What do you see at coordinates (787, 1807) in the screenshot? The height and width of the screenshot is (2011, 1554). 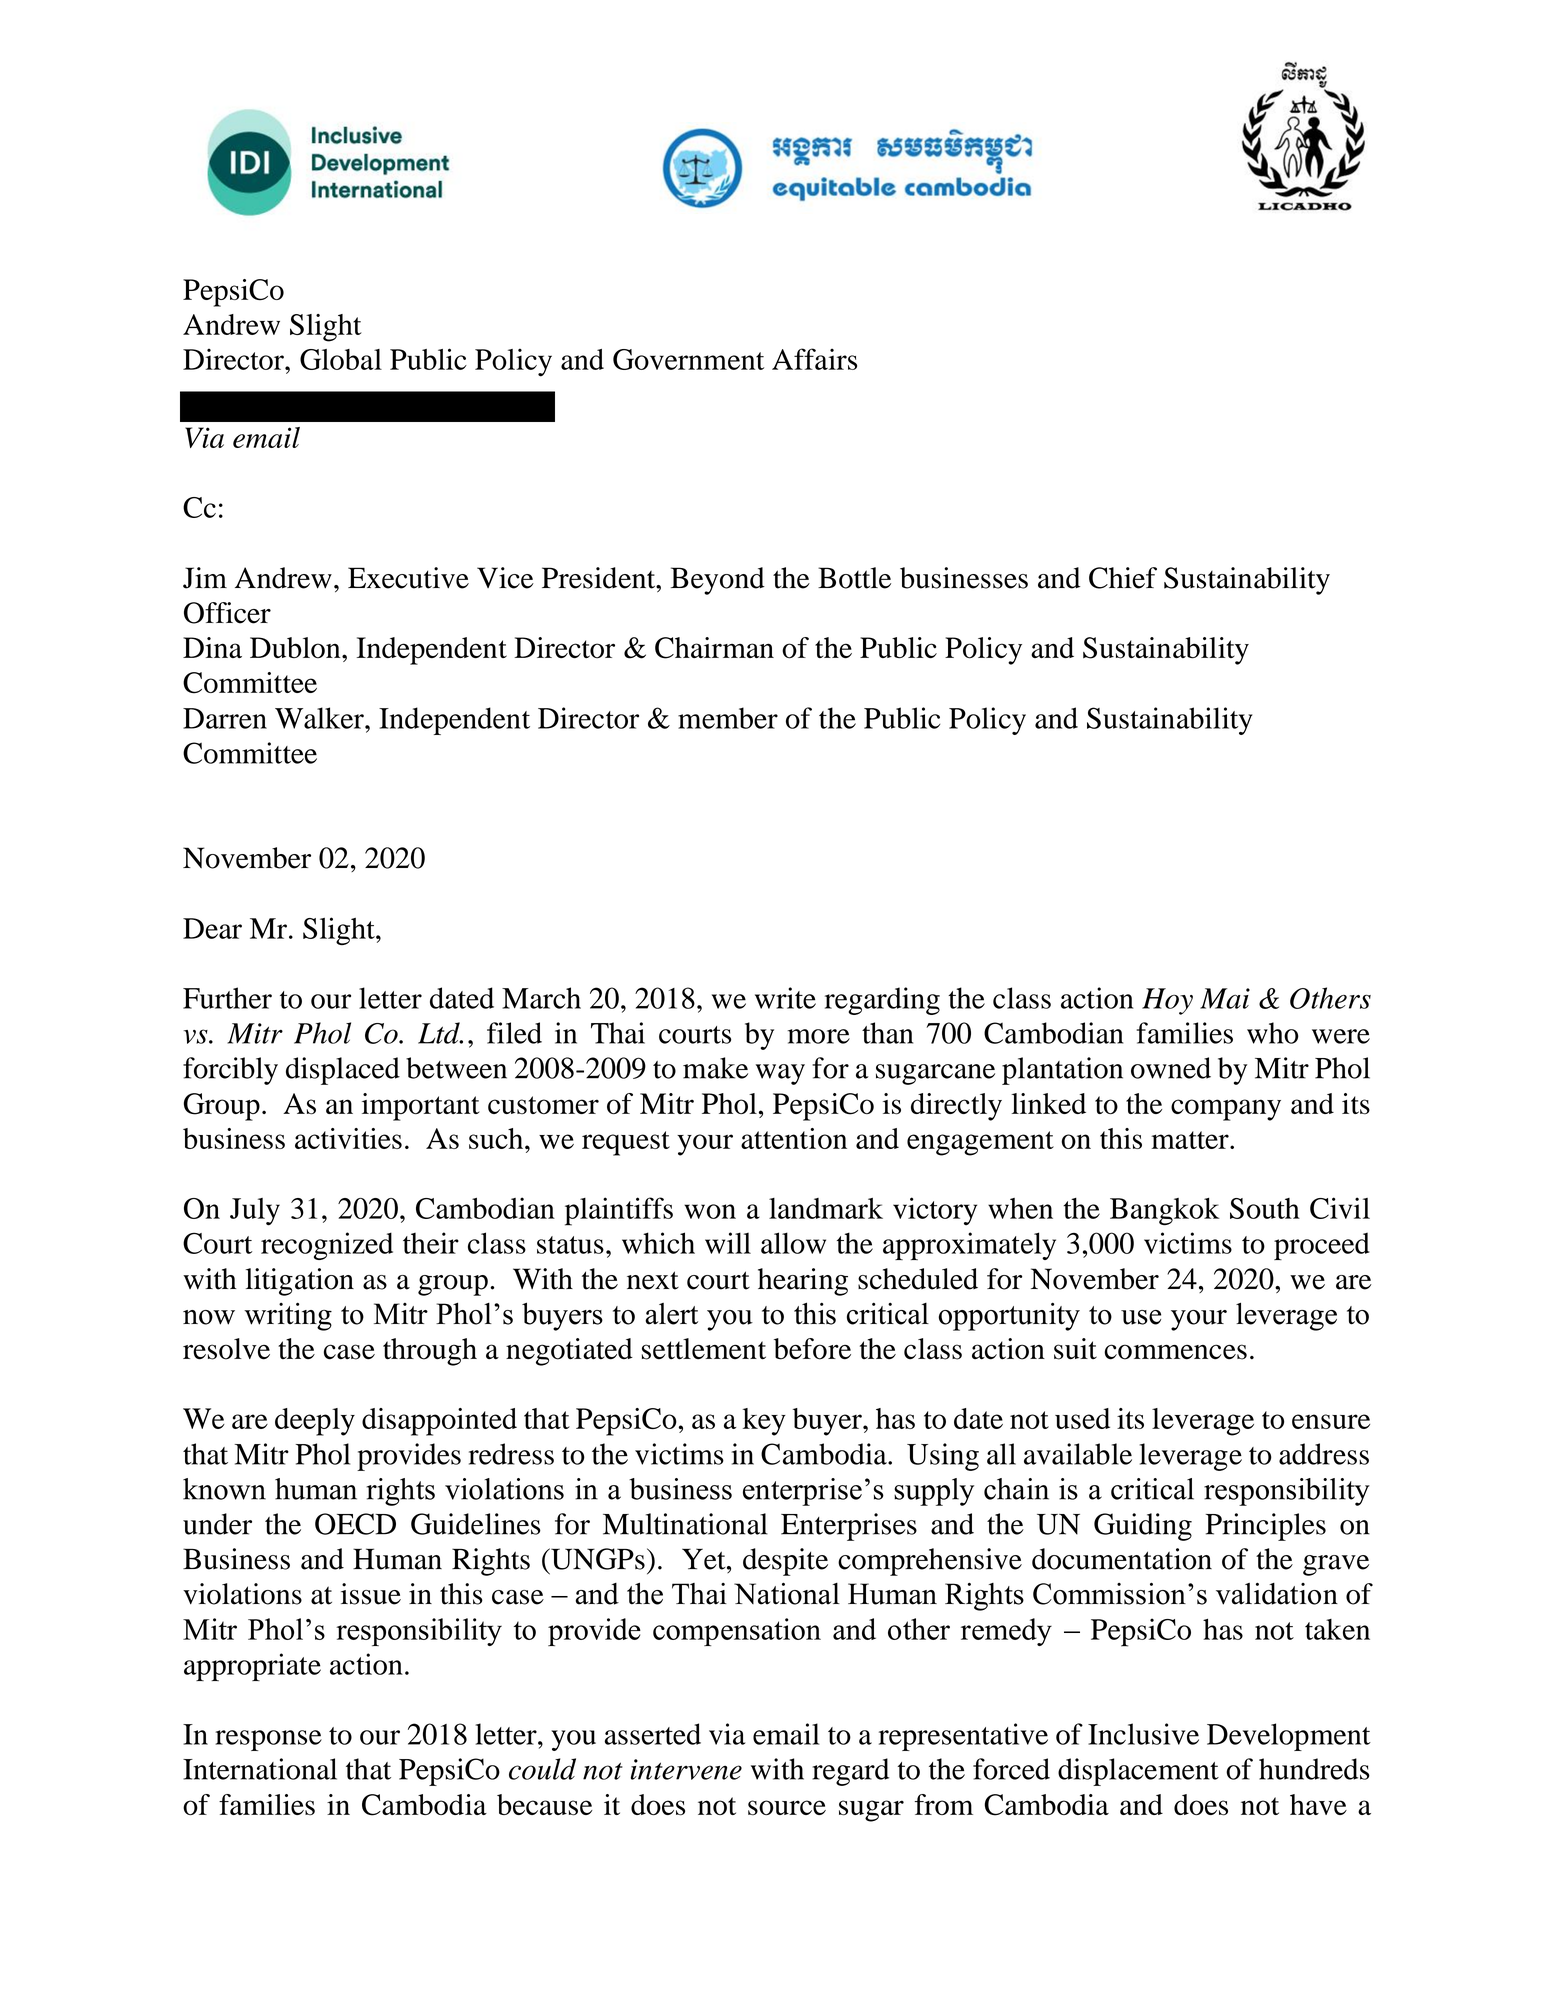 I see `source` at bounding box center [787, 1807].
